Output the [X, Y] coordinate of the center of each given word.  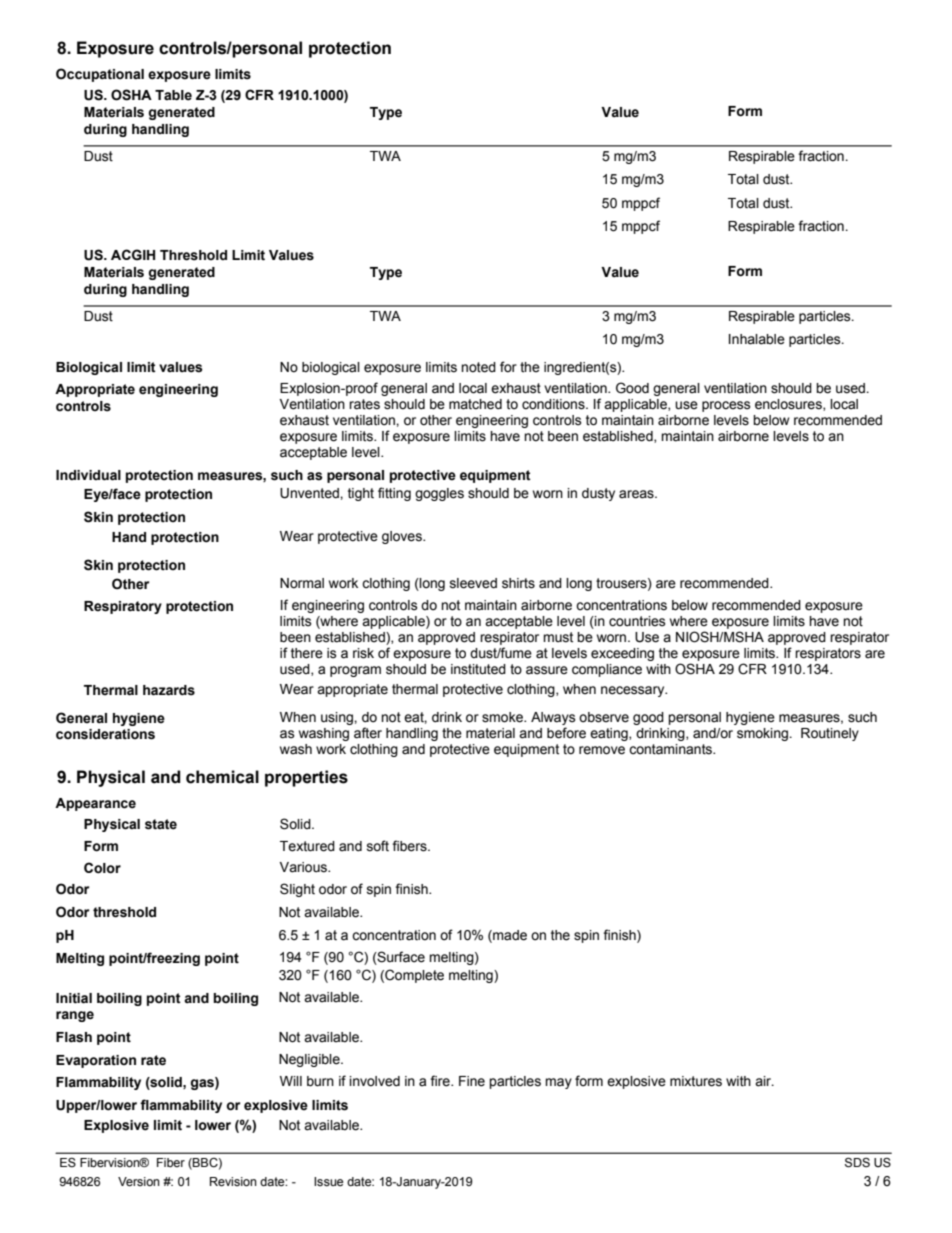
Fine [472, 1081]
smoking [763, 734]
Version [139, 1182]
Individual [88, 475]
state [161, 824]
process [726, 406]
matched [475, 404]
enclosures [789, 405]
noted [478, 367]
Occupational [100, 75]
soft [378, 846]
